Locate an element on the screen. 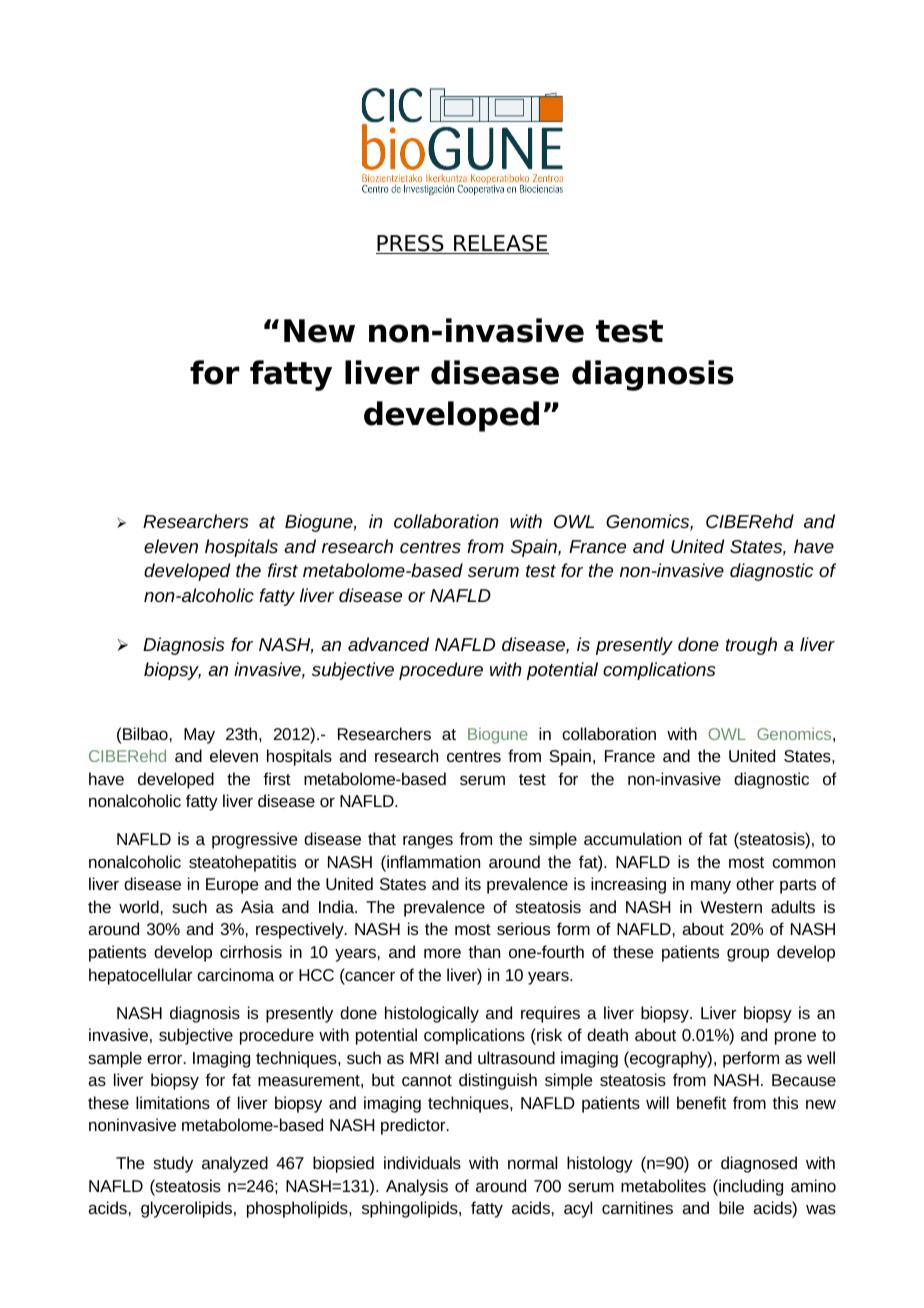 This screenshot has width=924, height=1308. May is located at coordinates (199, 736).
